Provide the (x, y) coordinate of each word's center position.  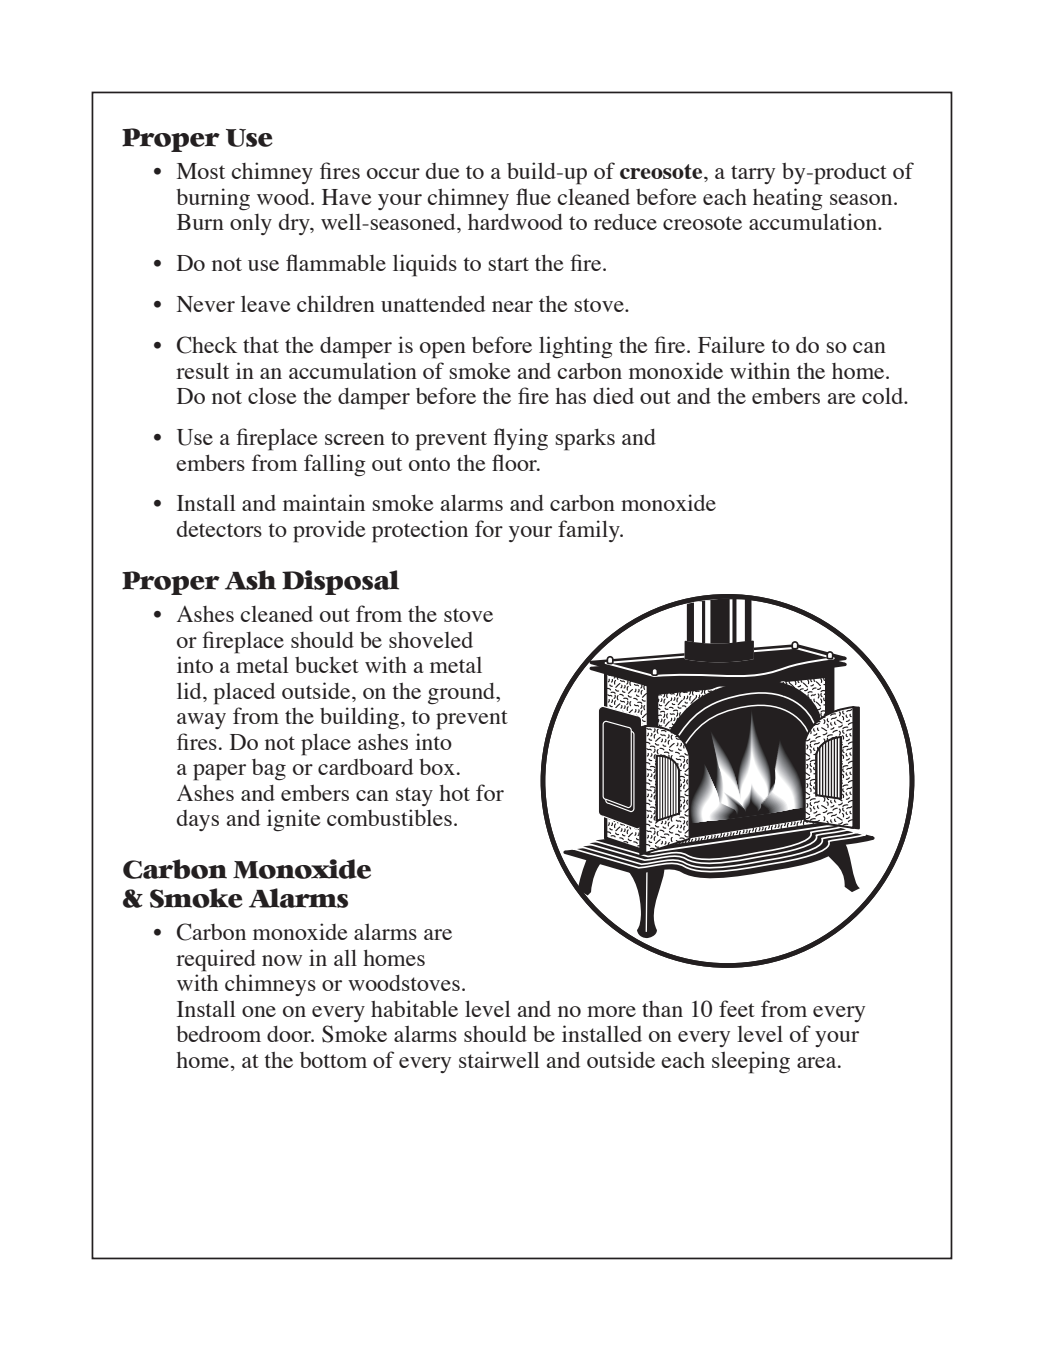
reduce (625, 222)
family (590, 531)
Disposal (340, 582)
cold (884, 395)
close (272, 395)
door (290, 1034)
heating (788, 199)
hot (454, 793)
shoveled (431, 640)
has (570, 396)
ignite (294, 820)
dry (295, 224)
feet (737, 1008)
